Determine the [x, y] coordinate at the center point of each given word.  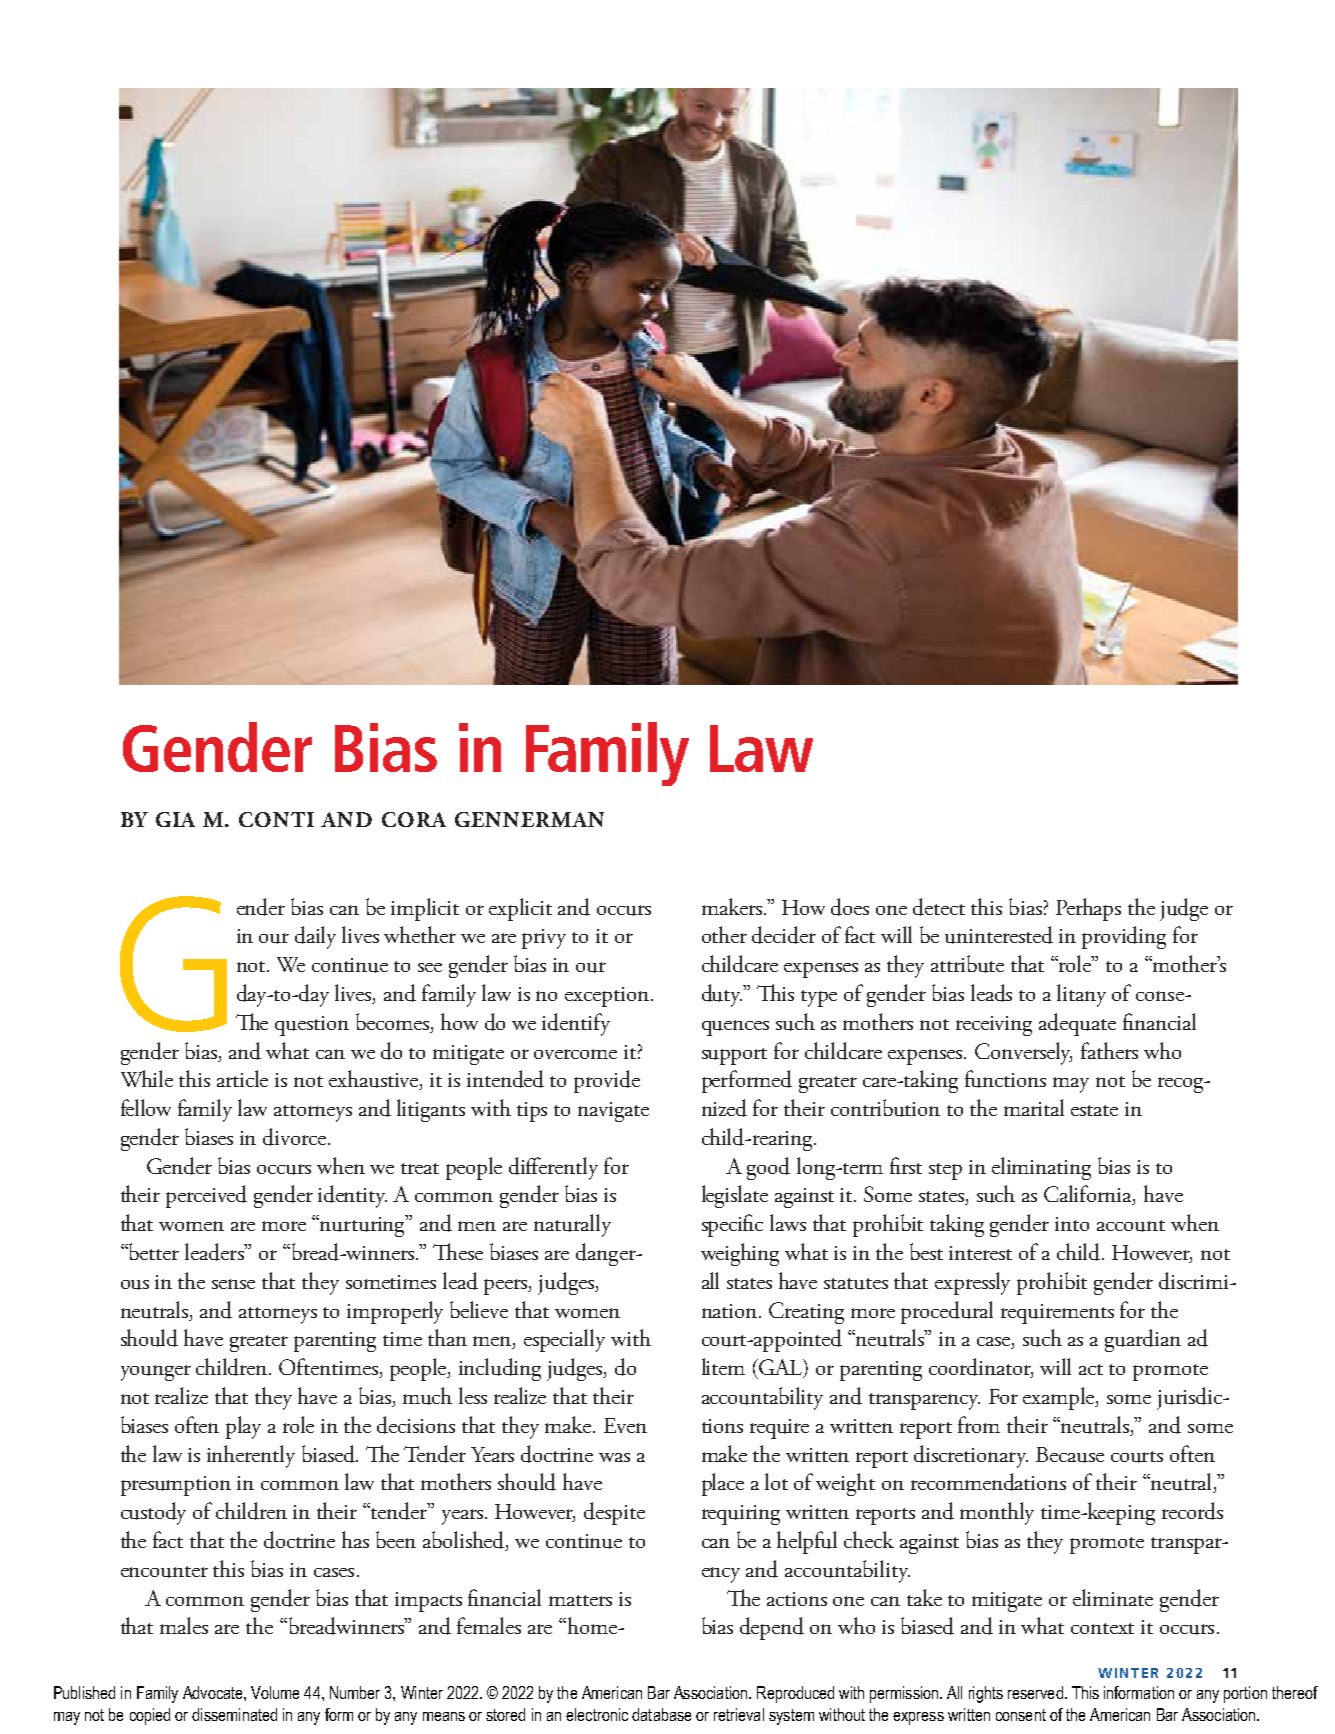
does [850, 907]
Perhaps [1088, 909]
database [661, 1714]
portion [1245, 1694]
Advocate [214, 1692]
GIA [175, 819]
